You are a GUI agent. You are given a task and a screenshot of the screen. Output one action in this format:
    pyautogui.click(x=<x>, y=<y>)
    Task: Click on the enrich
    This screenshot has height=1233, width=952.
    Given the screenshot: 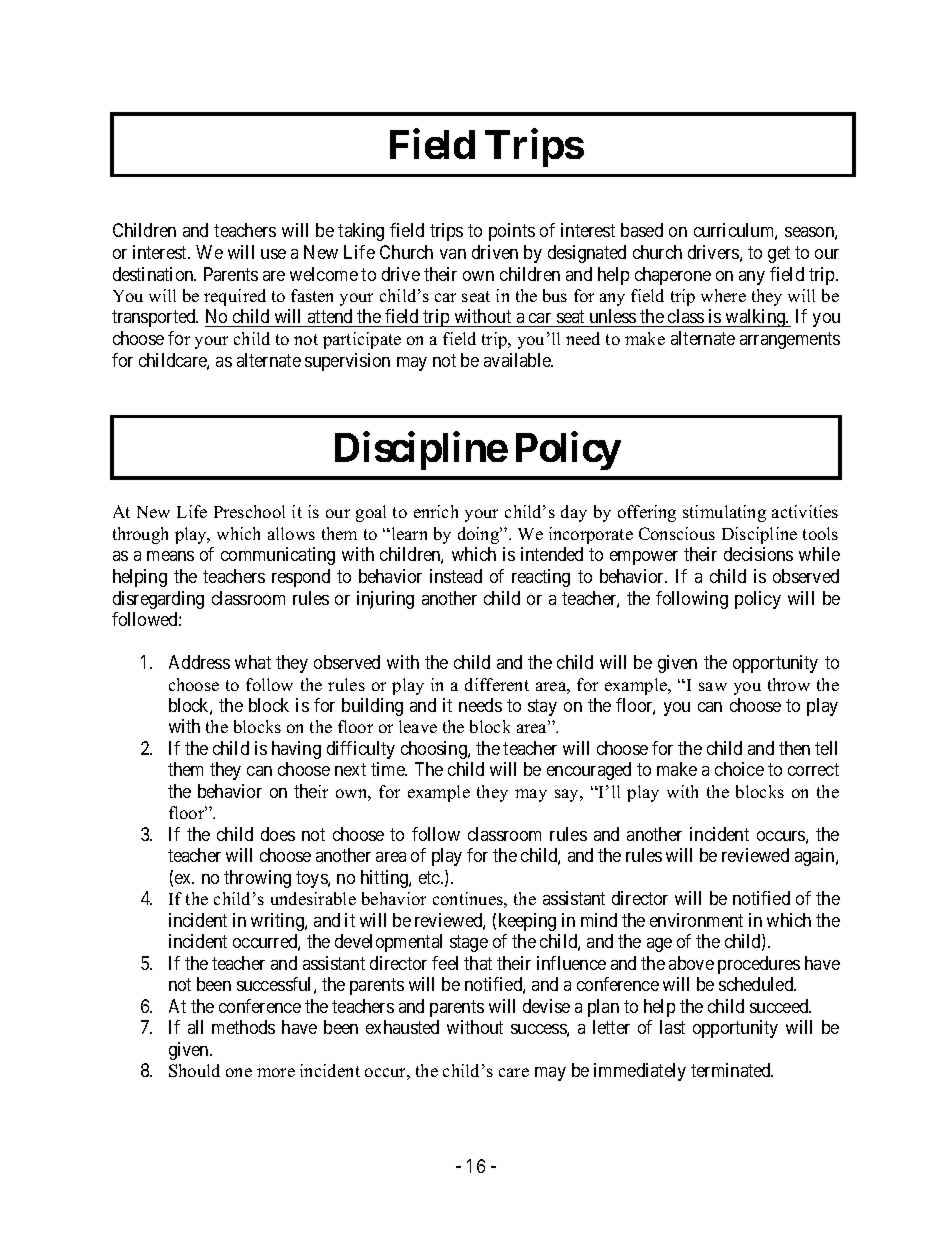 What is the action you would take?
    pyautogui.click(x=436, y=511)
